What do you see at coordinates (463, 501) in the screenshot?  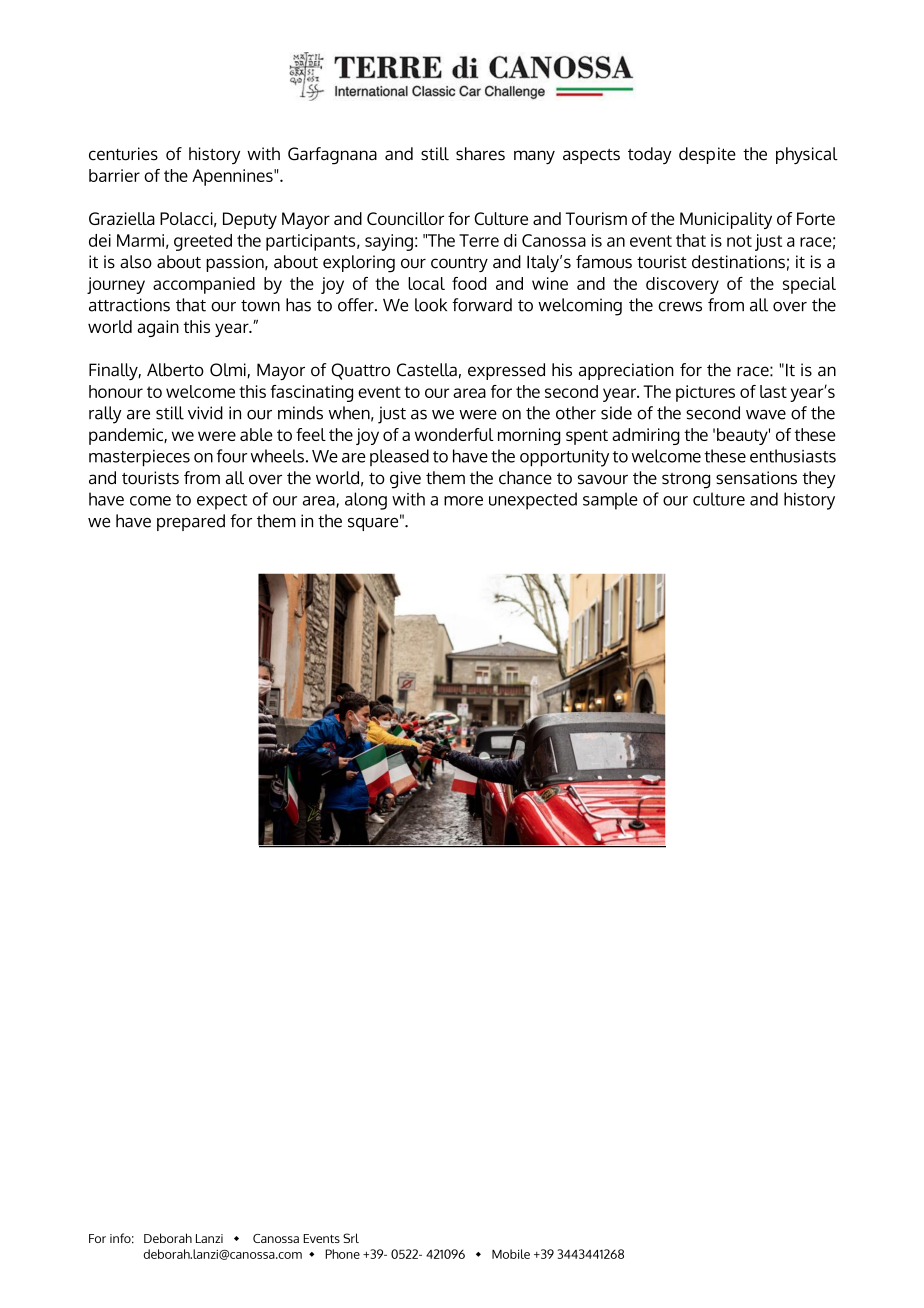 I see `more` at bounding box center [463, 501].
